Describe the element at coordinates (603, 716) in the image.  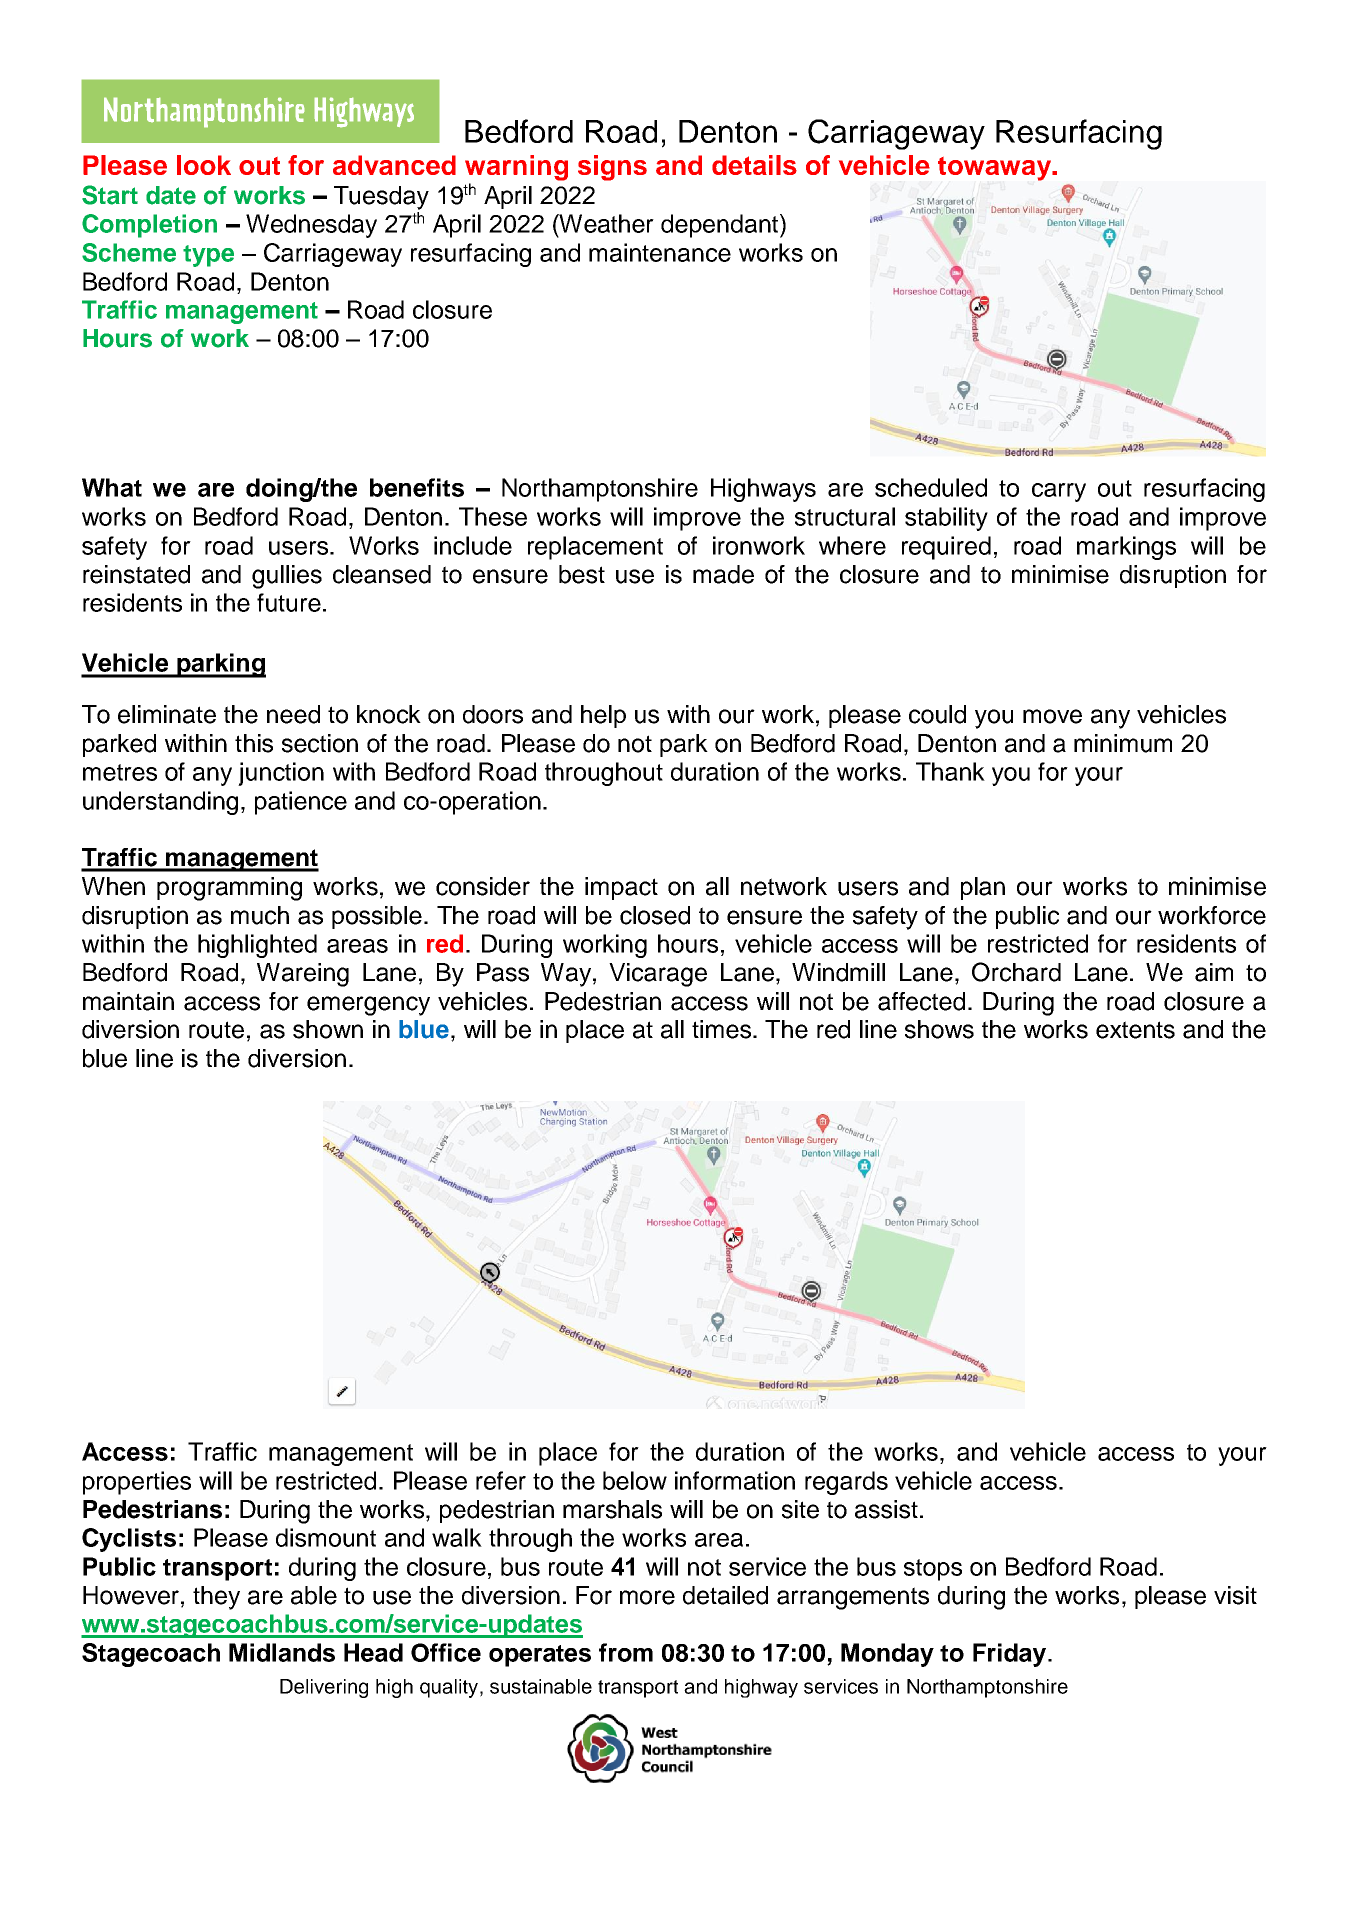
I see `help` at that location.
